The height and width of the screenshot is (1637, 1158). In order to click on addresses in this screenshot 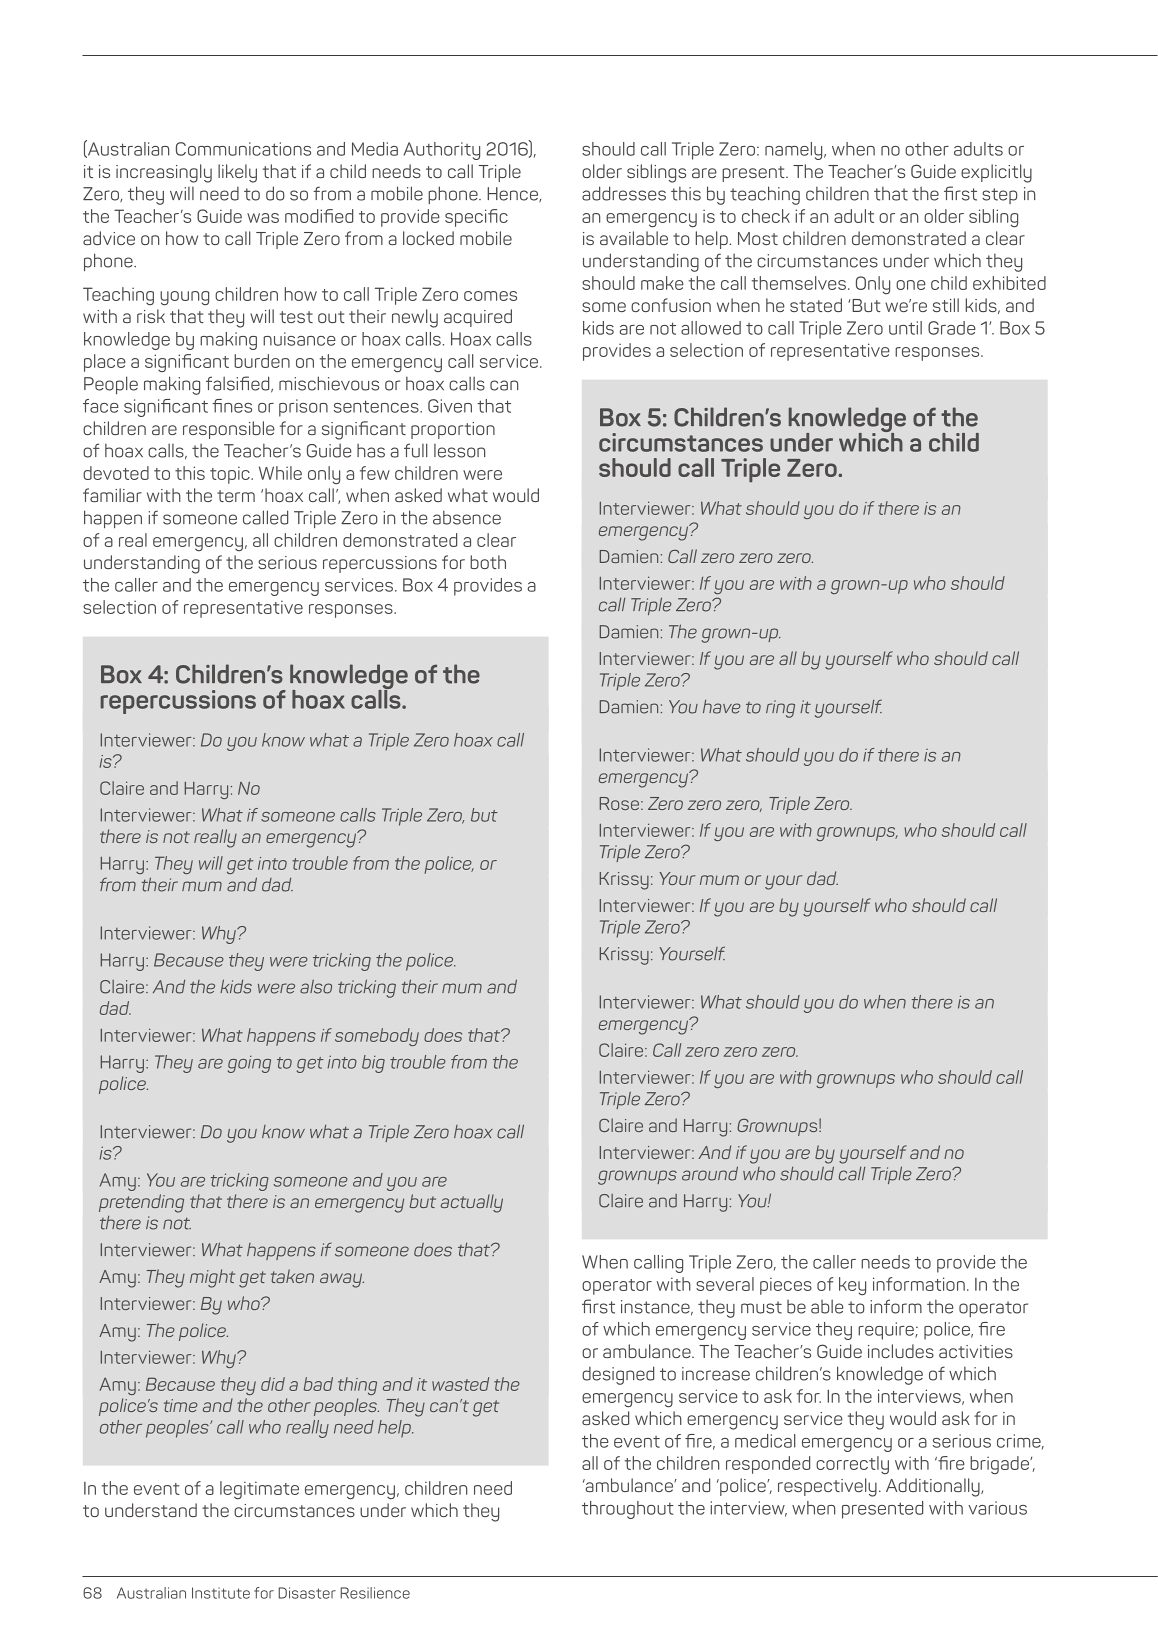, I will do `click(624, 193)`.
